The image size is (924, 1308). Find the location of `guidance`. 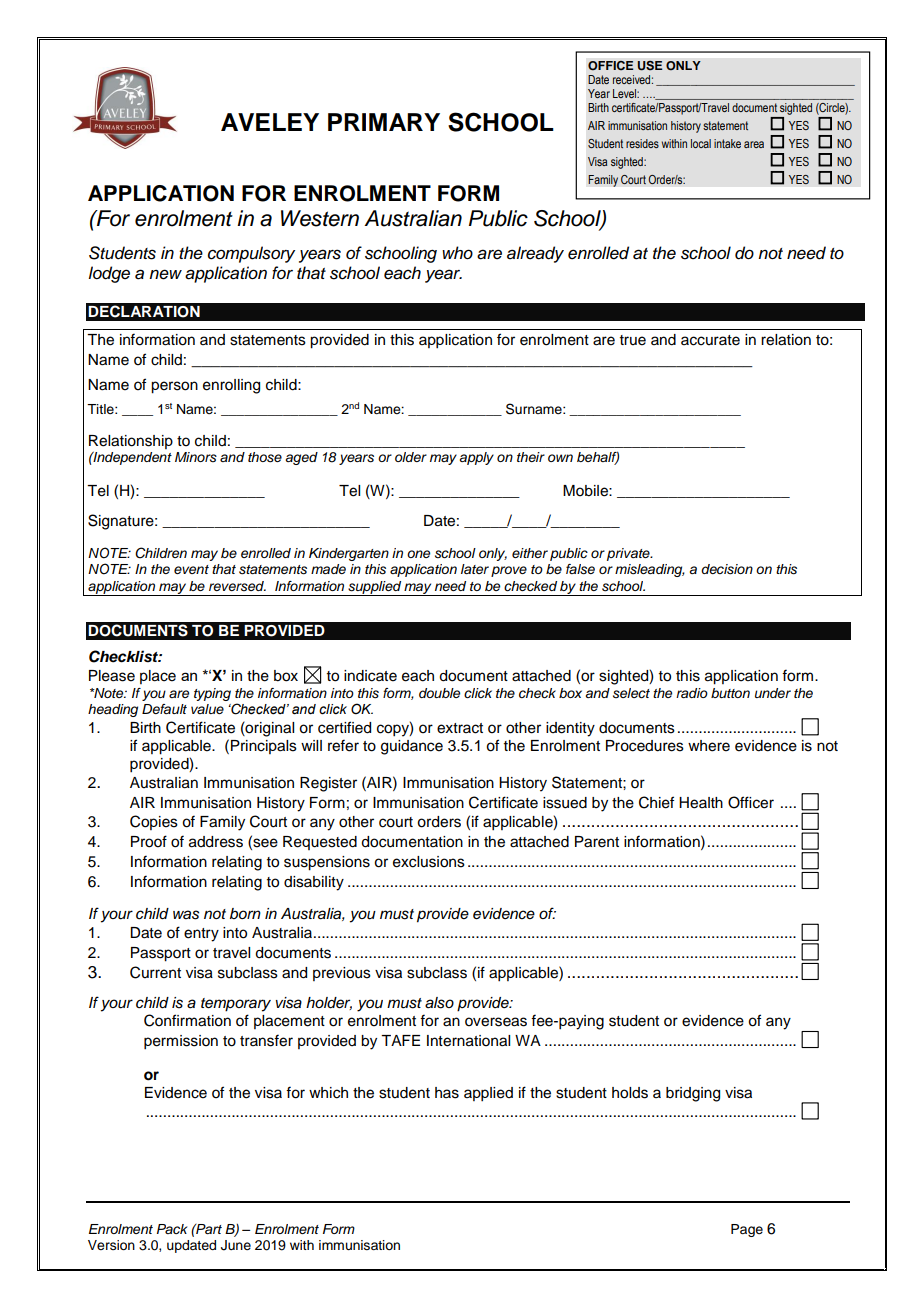

guidance is located at coordinates (412, 747).
